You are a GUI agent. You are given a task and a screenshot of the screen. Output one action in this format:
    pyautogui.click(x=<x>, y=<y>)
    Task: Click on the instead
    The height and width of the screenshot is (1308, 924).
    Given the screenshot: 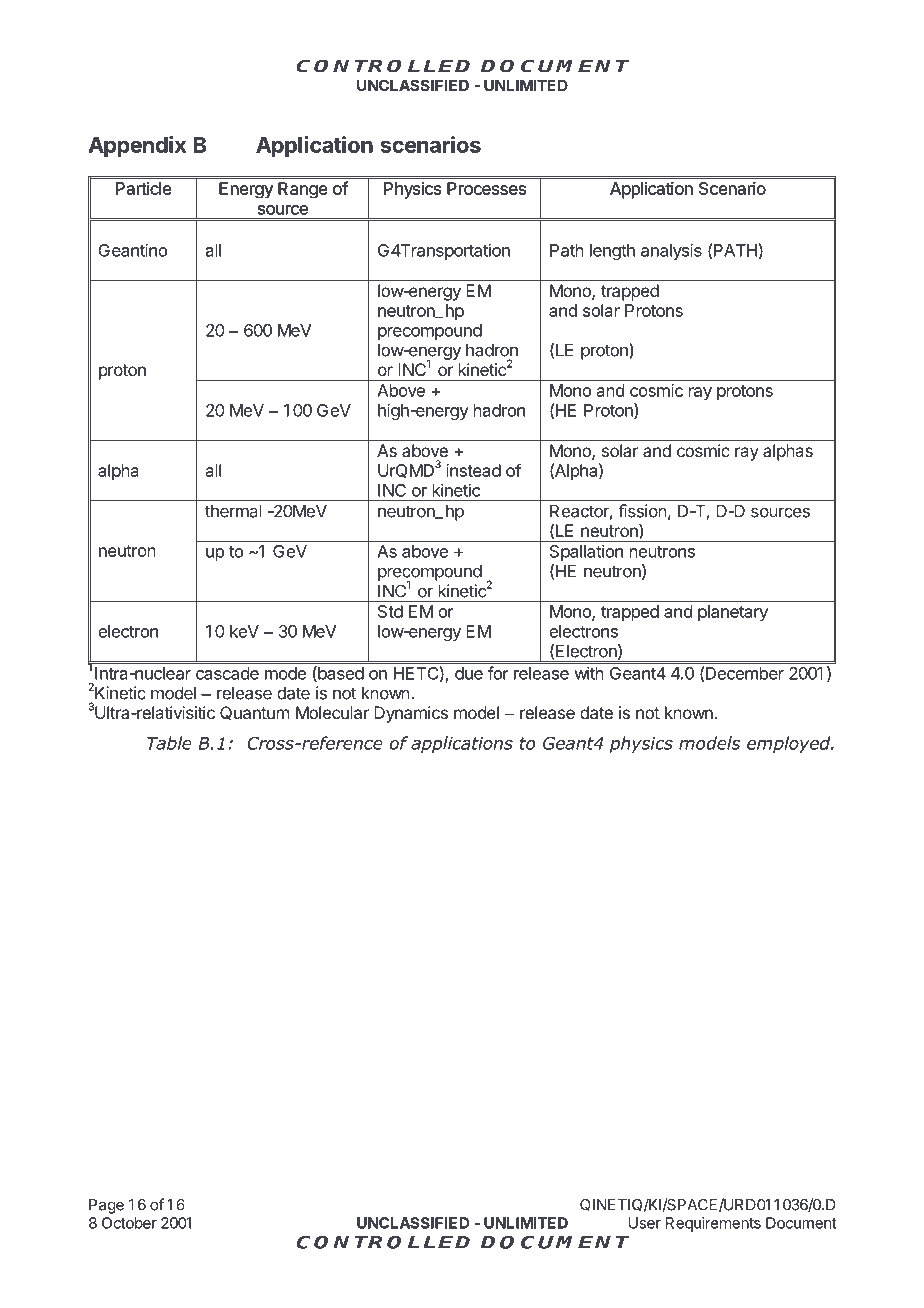 What is the action you would take?
    pyautogui.click(x=473, y=470)
